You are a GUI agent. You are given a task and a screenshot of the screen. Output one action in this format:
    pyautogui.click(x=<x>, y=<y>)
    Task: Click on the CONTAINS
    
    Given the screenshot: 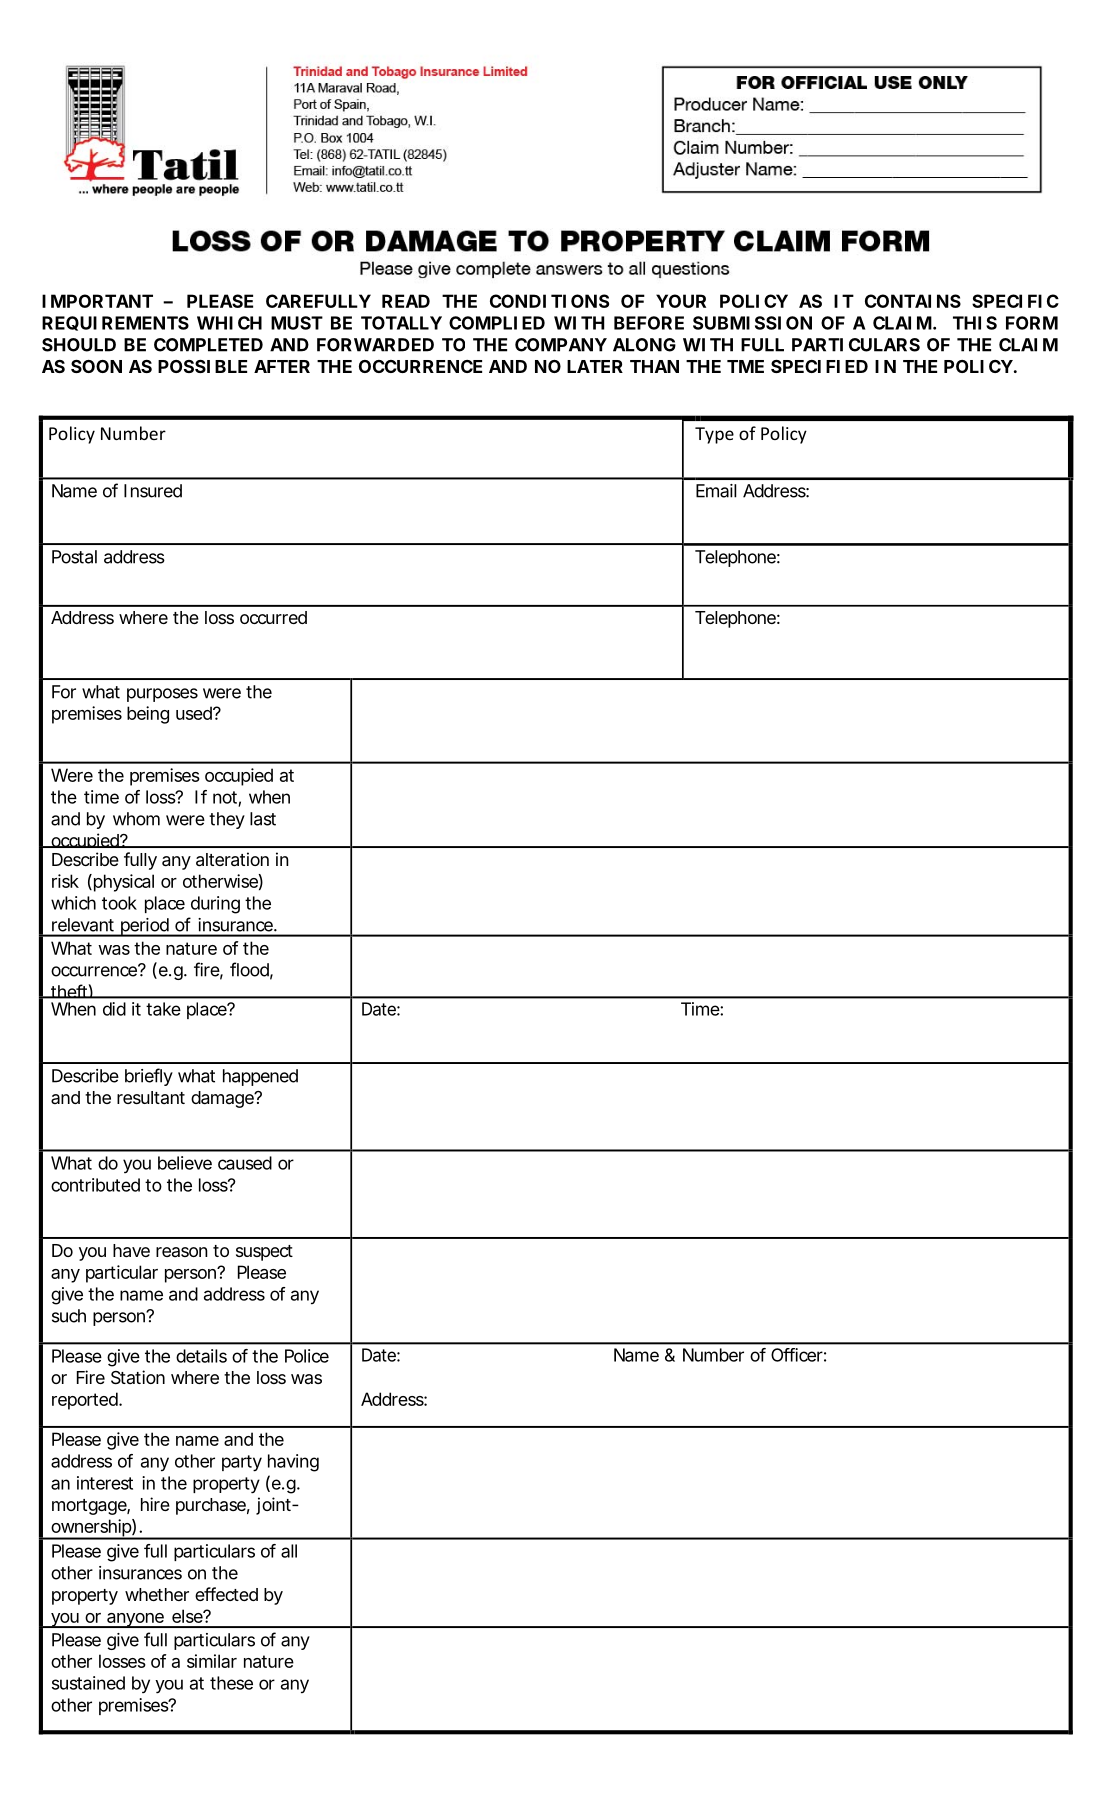 What is the action you would take?
    pyautogui.click(x=913, y=301)
